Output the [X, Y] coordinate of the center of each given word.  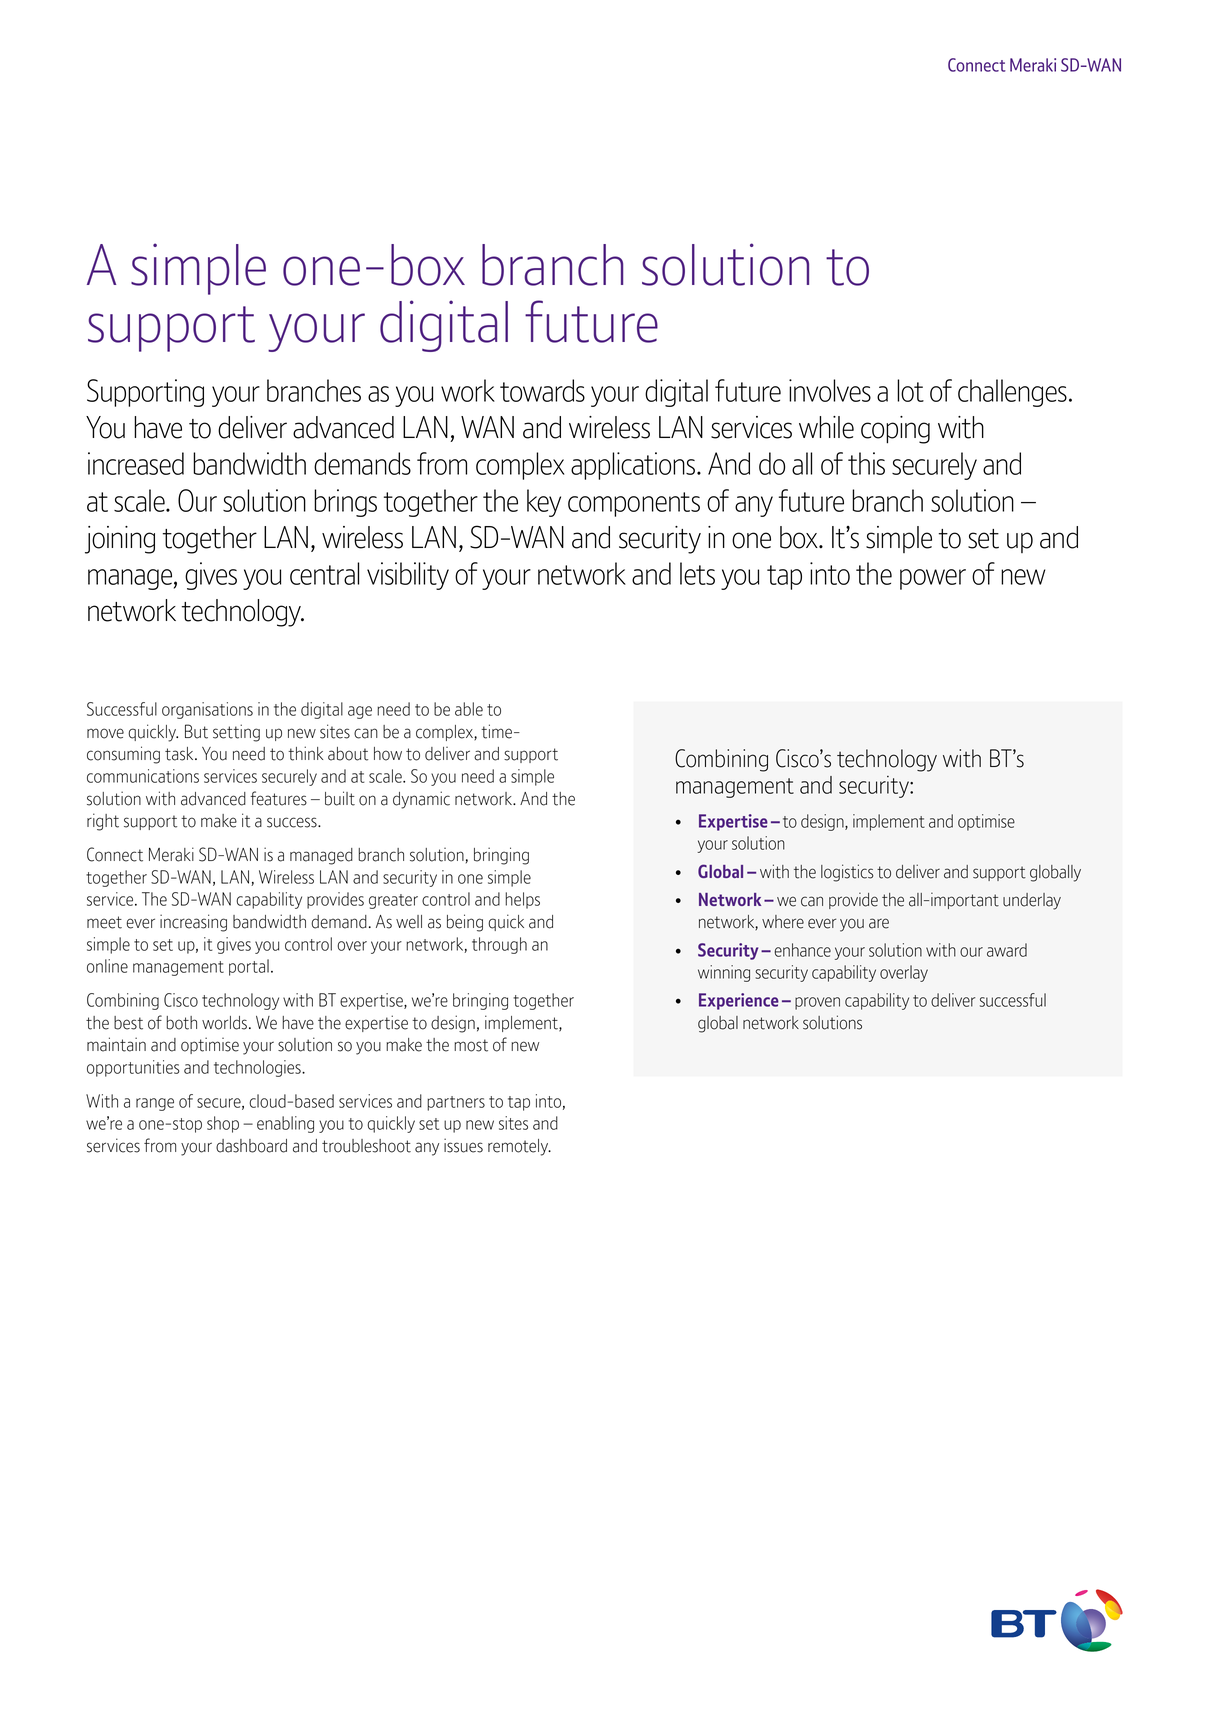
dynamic [421, 800]
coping [895, 430]
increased [136, 463]
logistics [847, 873]
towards [542, 390]
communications [143, 776]
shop [223, 1124]
